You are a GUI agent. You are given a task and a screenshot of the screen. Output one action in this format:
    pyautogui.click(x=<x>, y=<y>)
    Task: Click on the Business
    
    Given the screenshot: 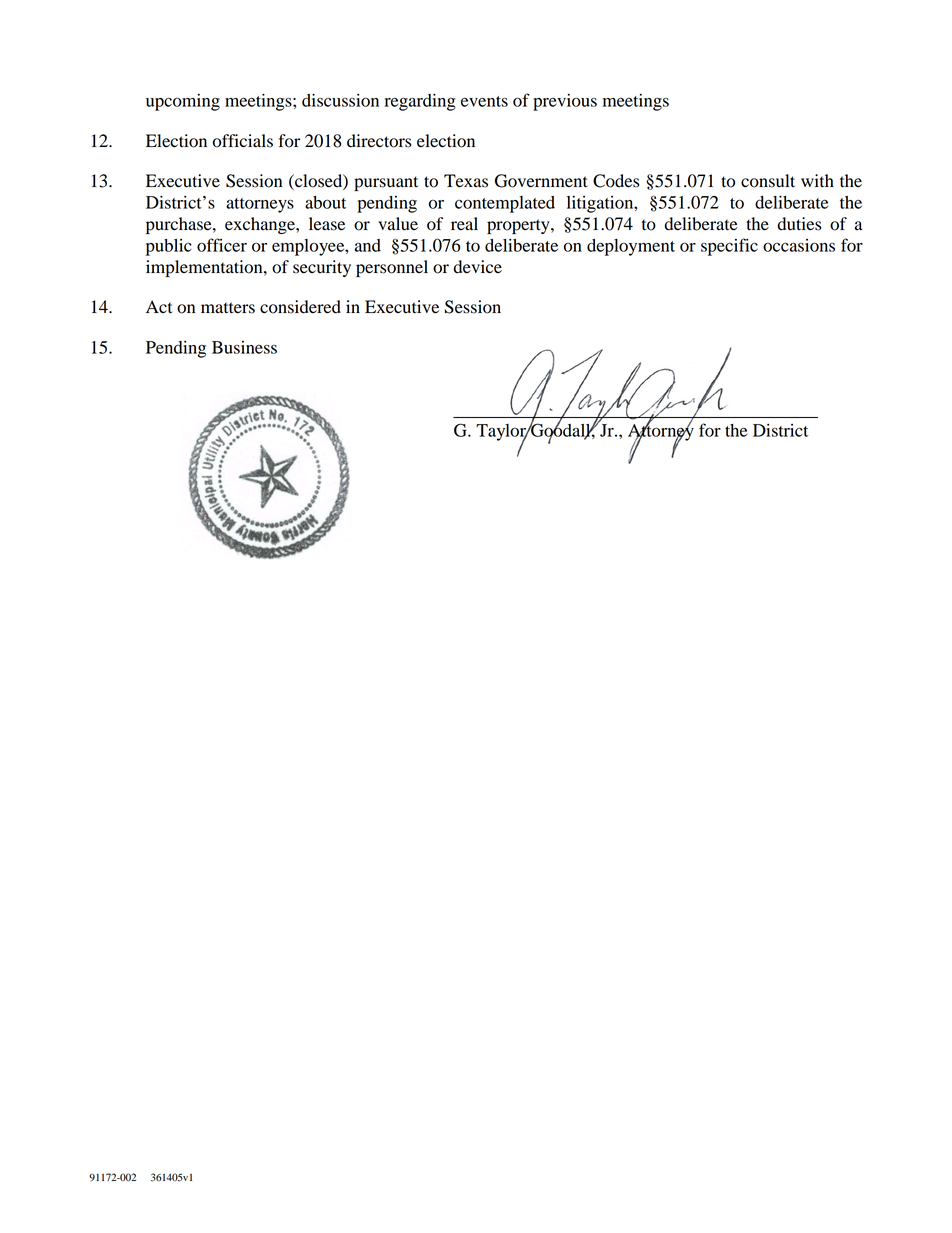 What is the action you would take?
    pyautogui.click(x=244, y=347)
